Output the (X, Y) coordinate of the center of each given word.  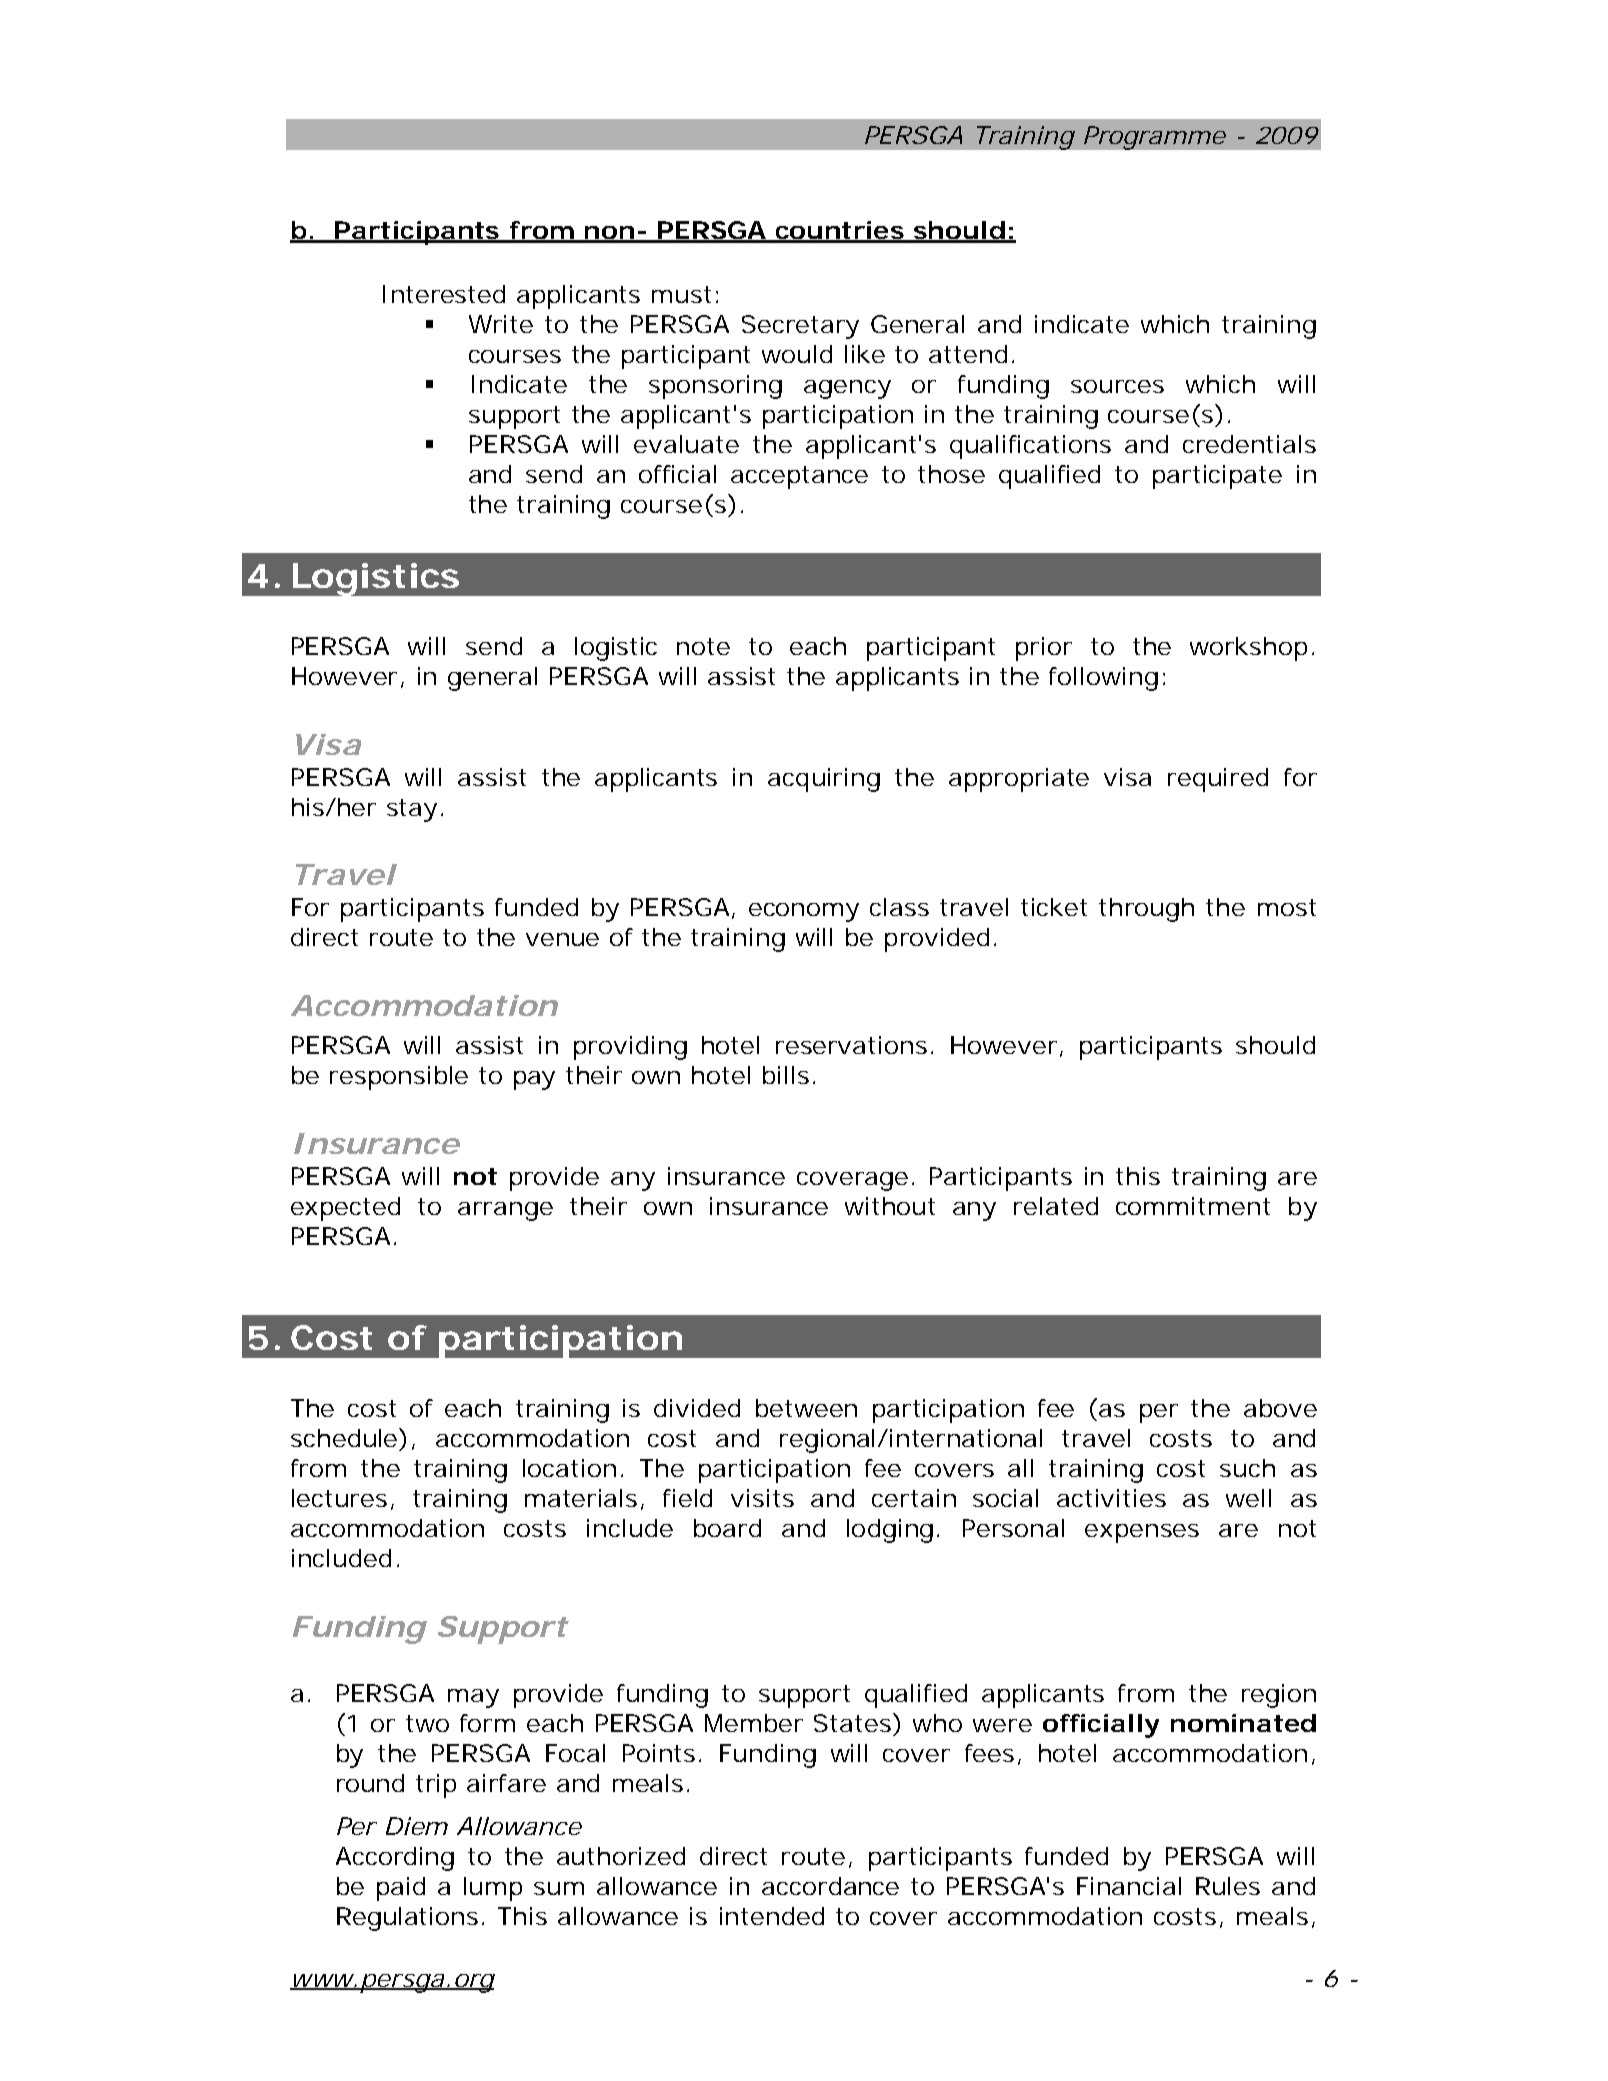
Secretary (800, 327)
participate (1217, 477)
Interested (444, 294)
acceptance (799, 477)
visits (762, 1498)
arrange (505, 1211)
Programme (1155, 138)
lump (493, 1889)
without (890, 1206)
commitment (1193, 1206)
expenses (1142, 1533)
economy (804, 912)
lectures (342, 1499)
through (1146, 910)
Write (501, 324)
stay (412, 810)
